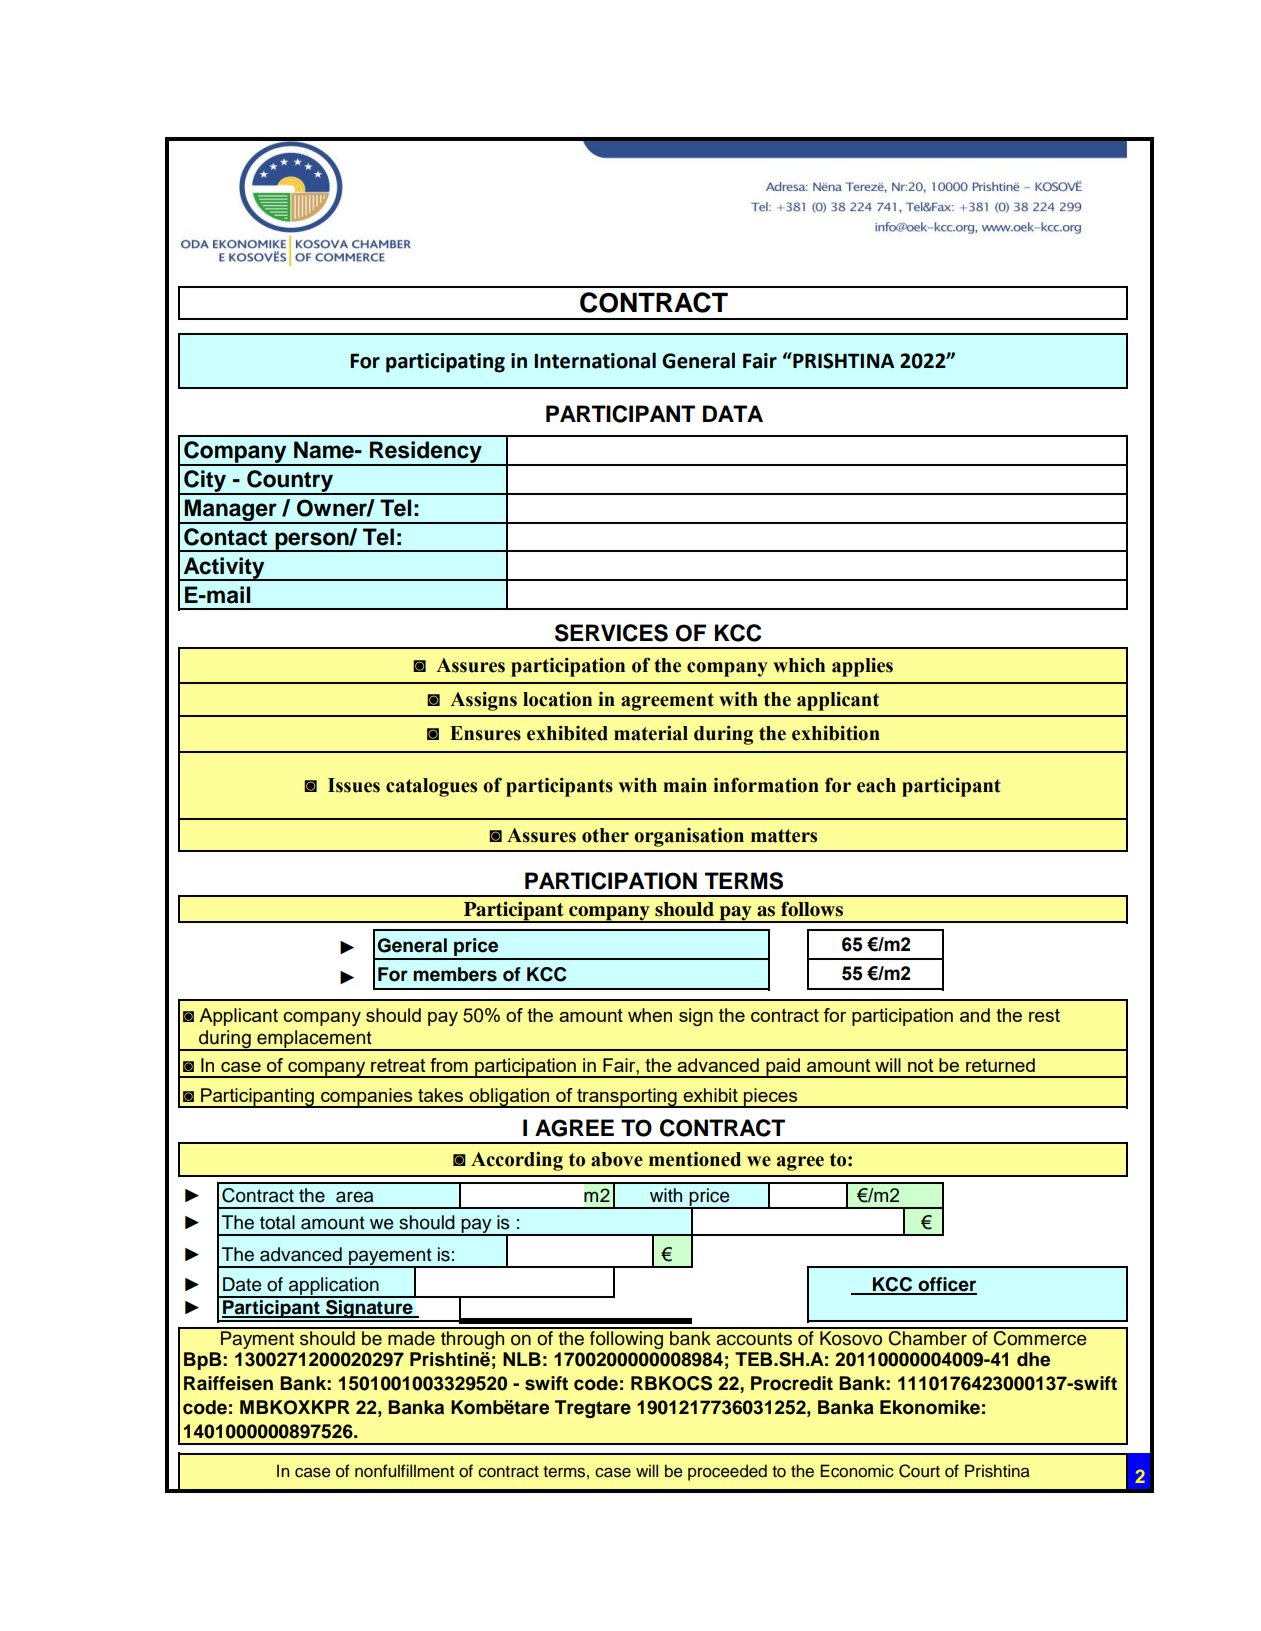 The image size is (1261, 1631). Describe the element at coordinates (876, 785) in the image. I see `each` at that location.
